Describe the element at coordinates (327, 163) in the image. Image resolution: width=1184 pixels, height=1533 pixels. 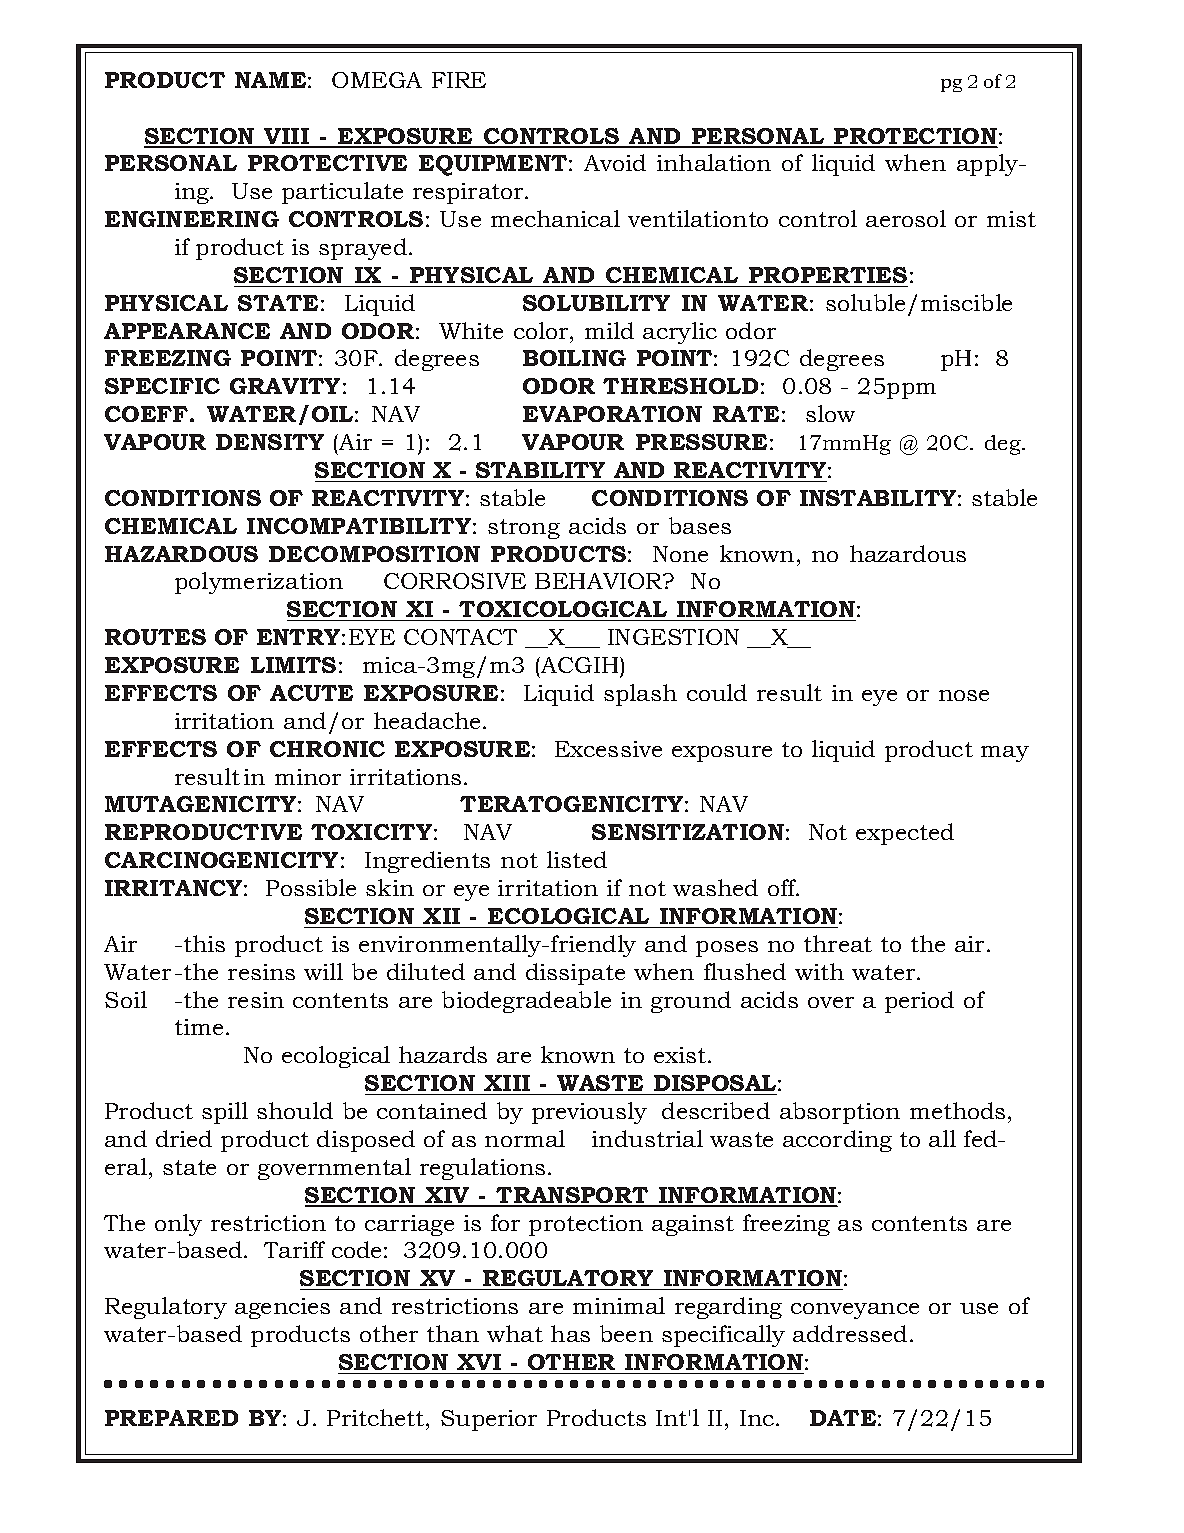
I see `PROTECTIVE` at that location.
